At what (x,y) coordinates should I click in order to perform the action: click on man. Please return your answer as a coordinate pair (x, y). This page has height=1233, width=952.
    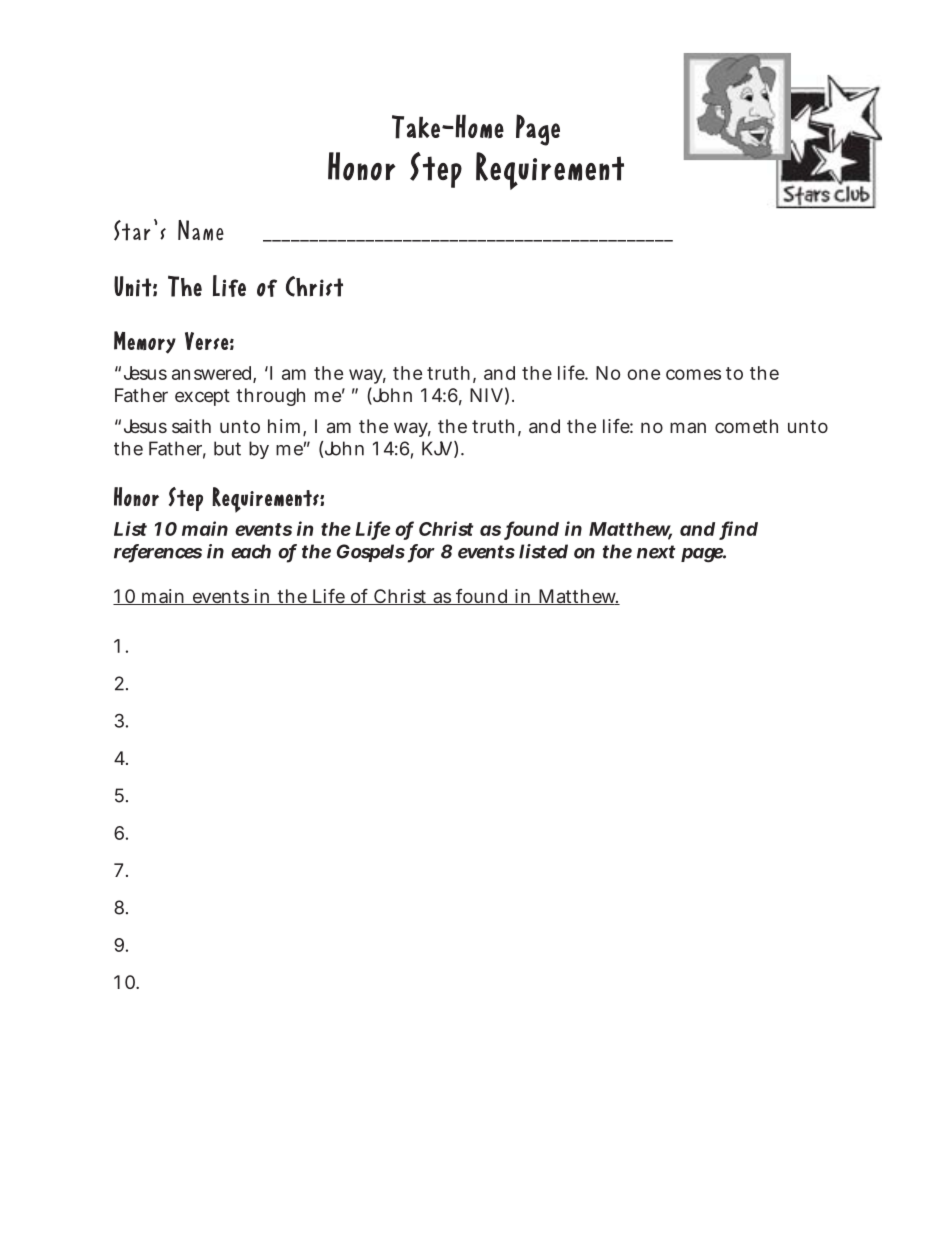
    Looking at the image, I should click on (688, 427).
